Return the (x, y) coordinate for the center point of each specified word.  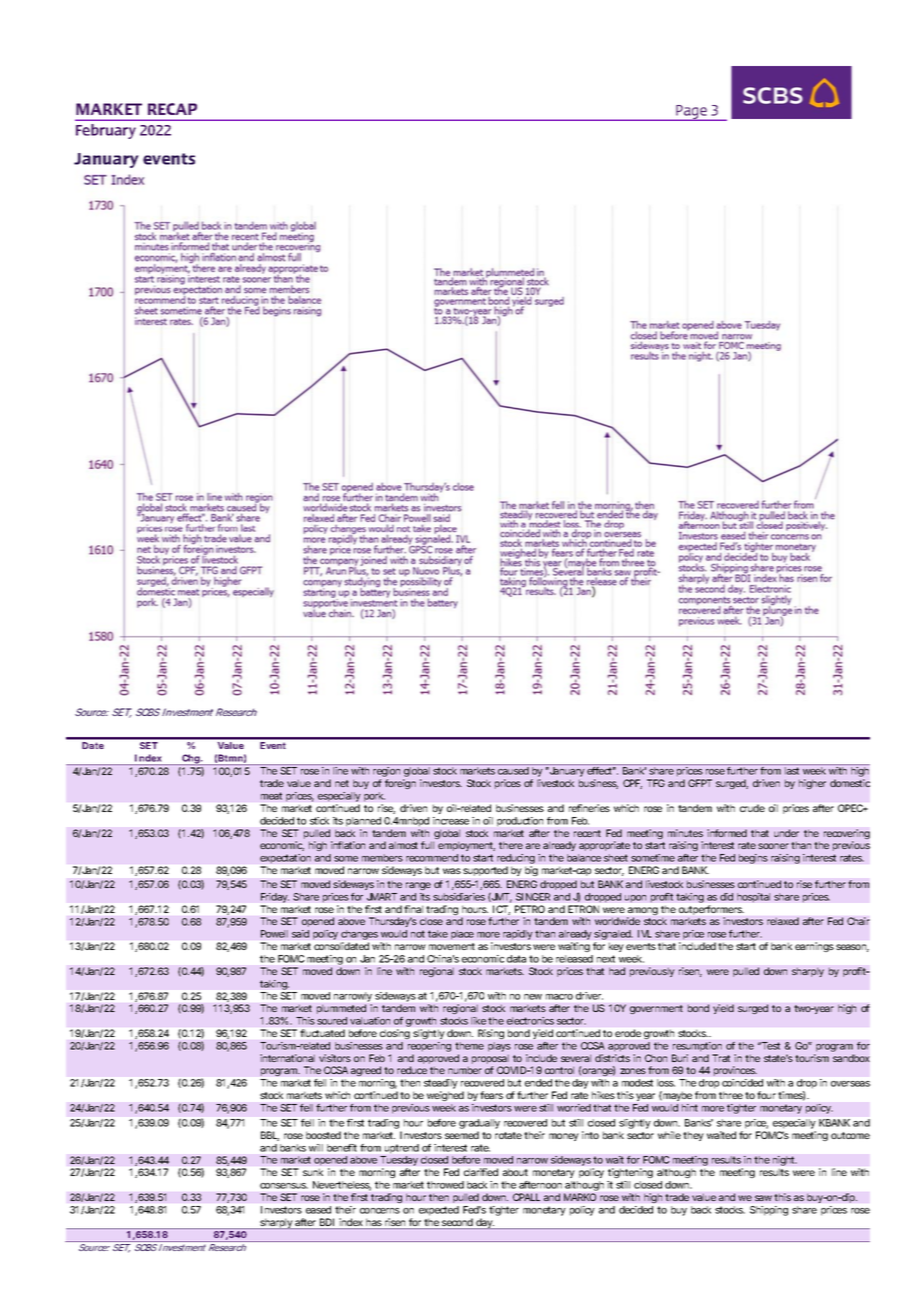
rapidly (518, 935)
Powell (274, 934)
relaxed (783, 921)
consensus (284, 1186)
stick (319, 821)
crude (752, 808)
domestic (850, 783)
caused (513, 771)
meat (271, 796)
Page (691, 113)
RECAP (172, 109)
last (792, 771)
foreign (400, 784)
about (515, 1172)
